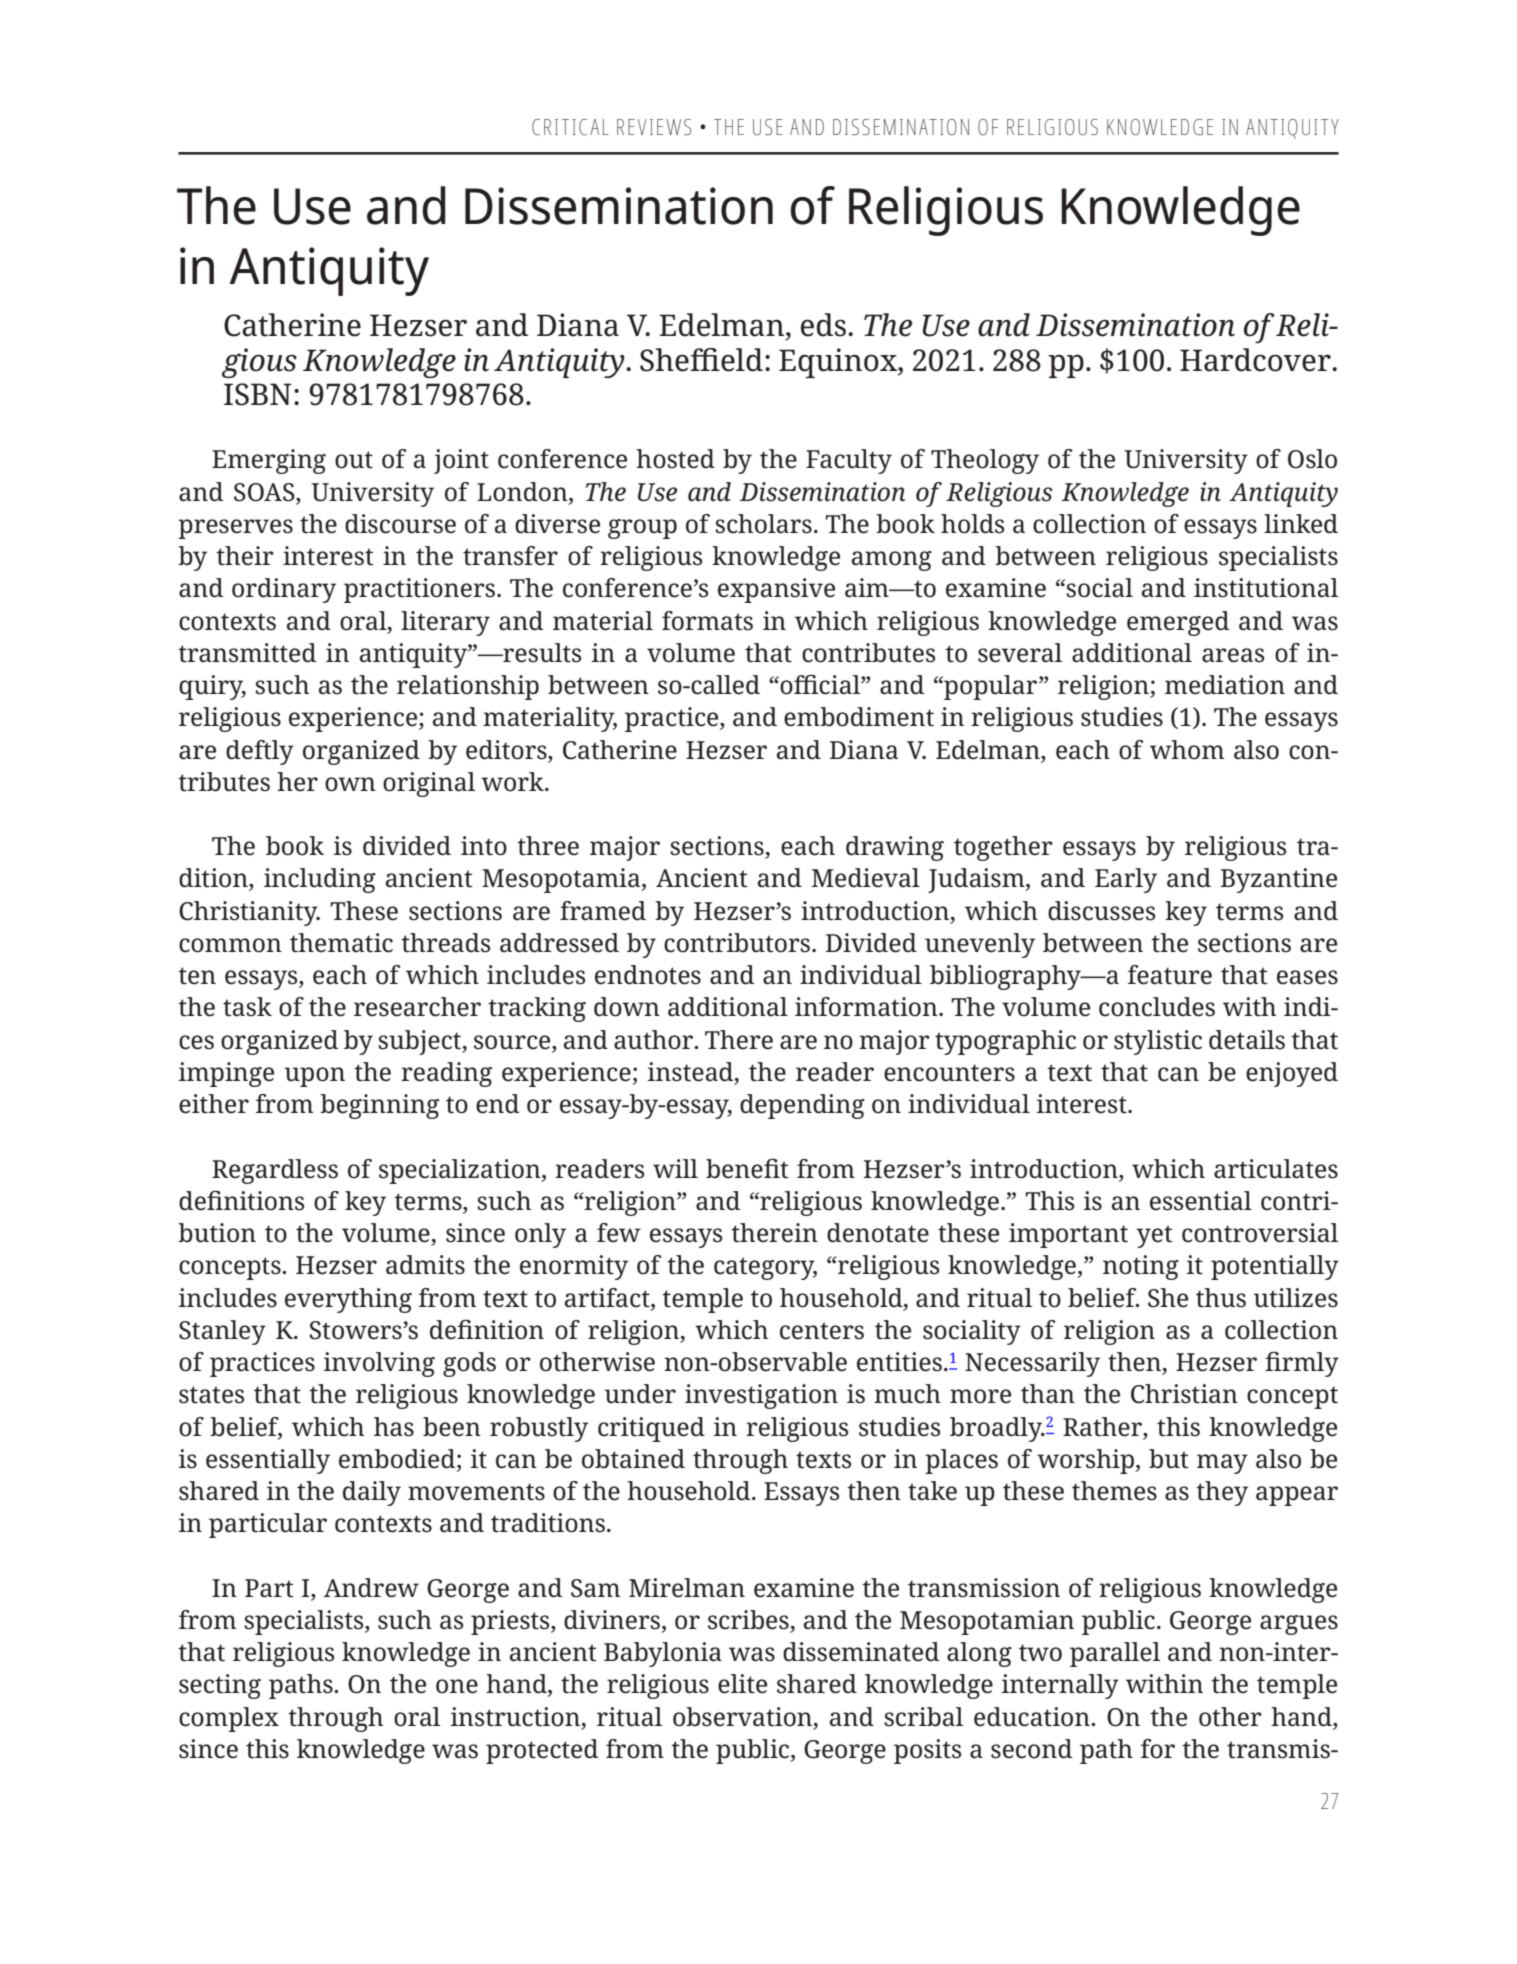 This screenshot has width=1517, height=1964. I want to click on Sheffield, so click(701, 360).
